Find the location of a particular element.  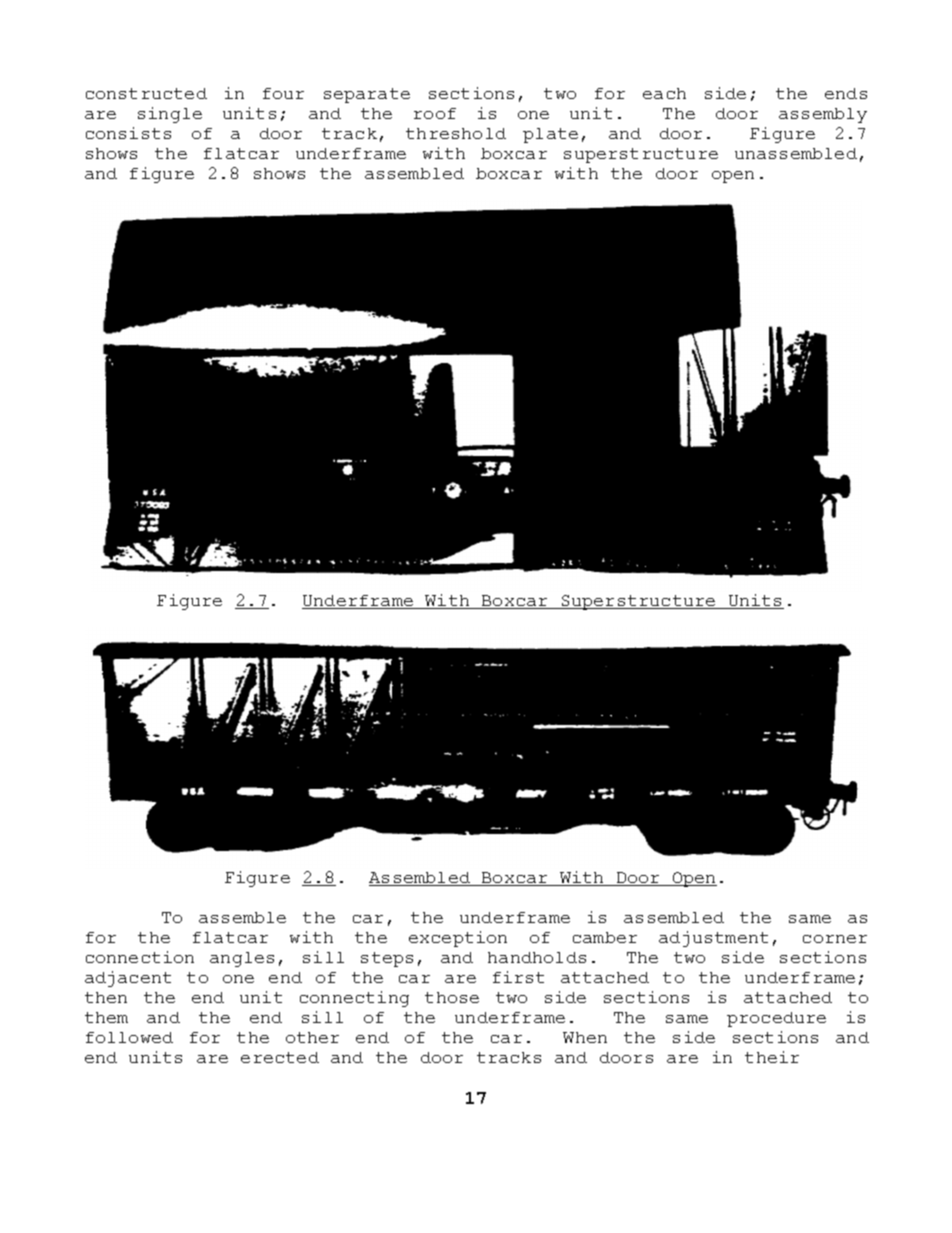

followed is located at coordinates (129, 1037).
